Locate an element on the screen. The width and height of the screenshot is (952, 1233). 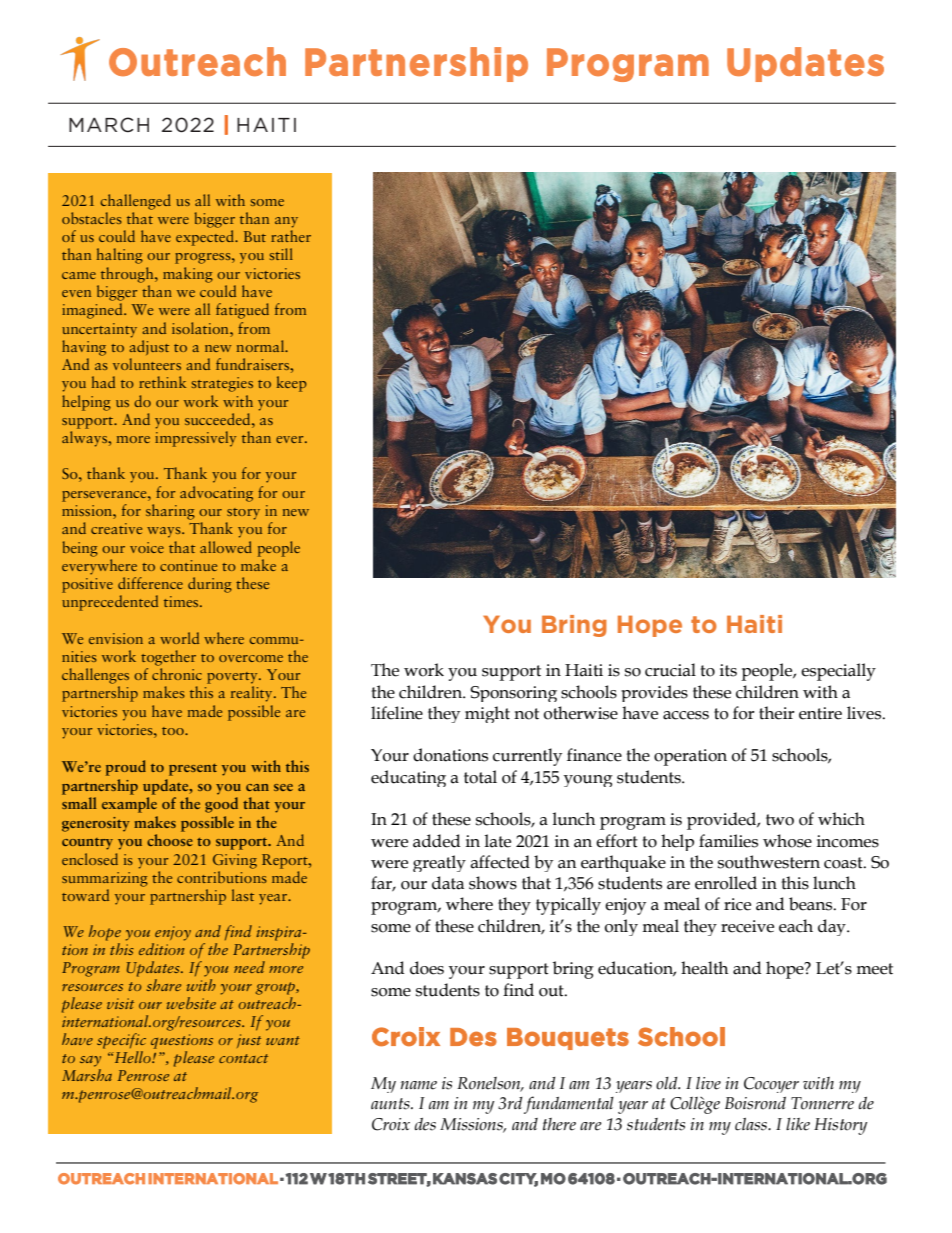
together is located at coordinates (168, 658).
